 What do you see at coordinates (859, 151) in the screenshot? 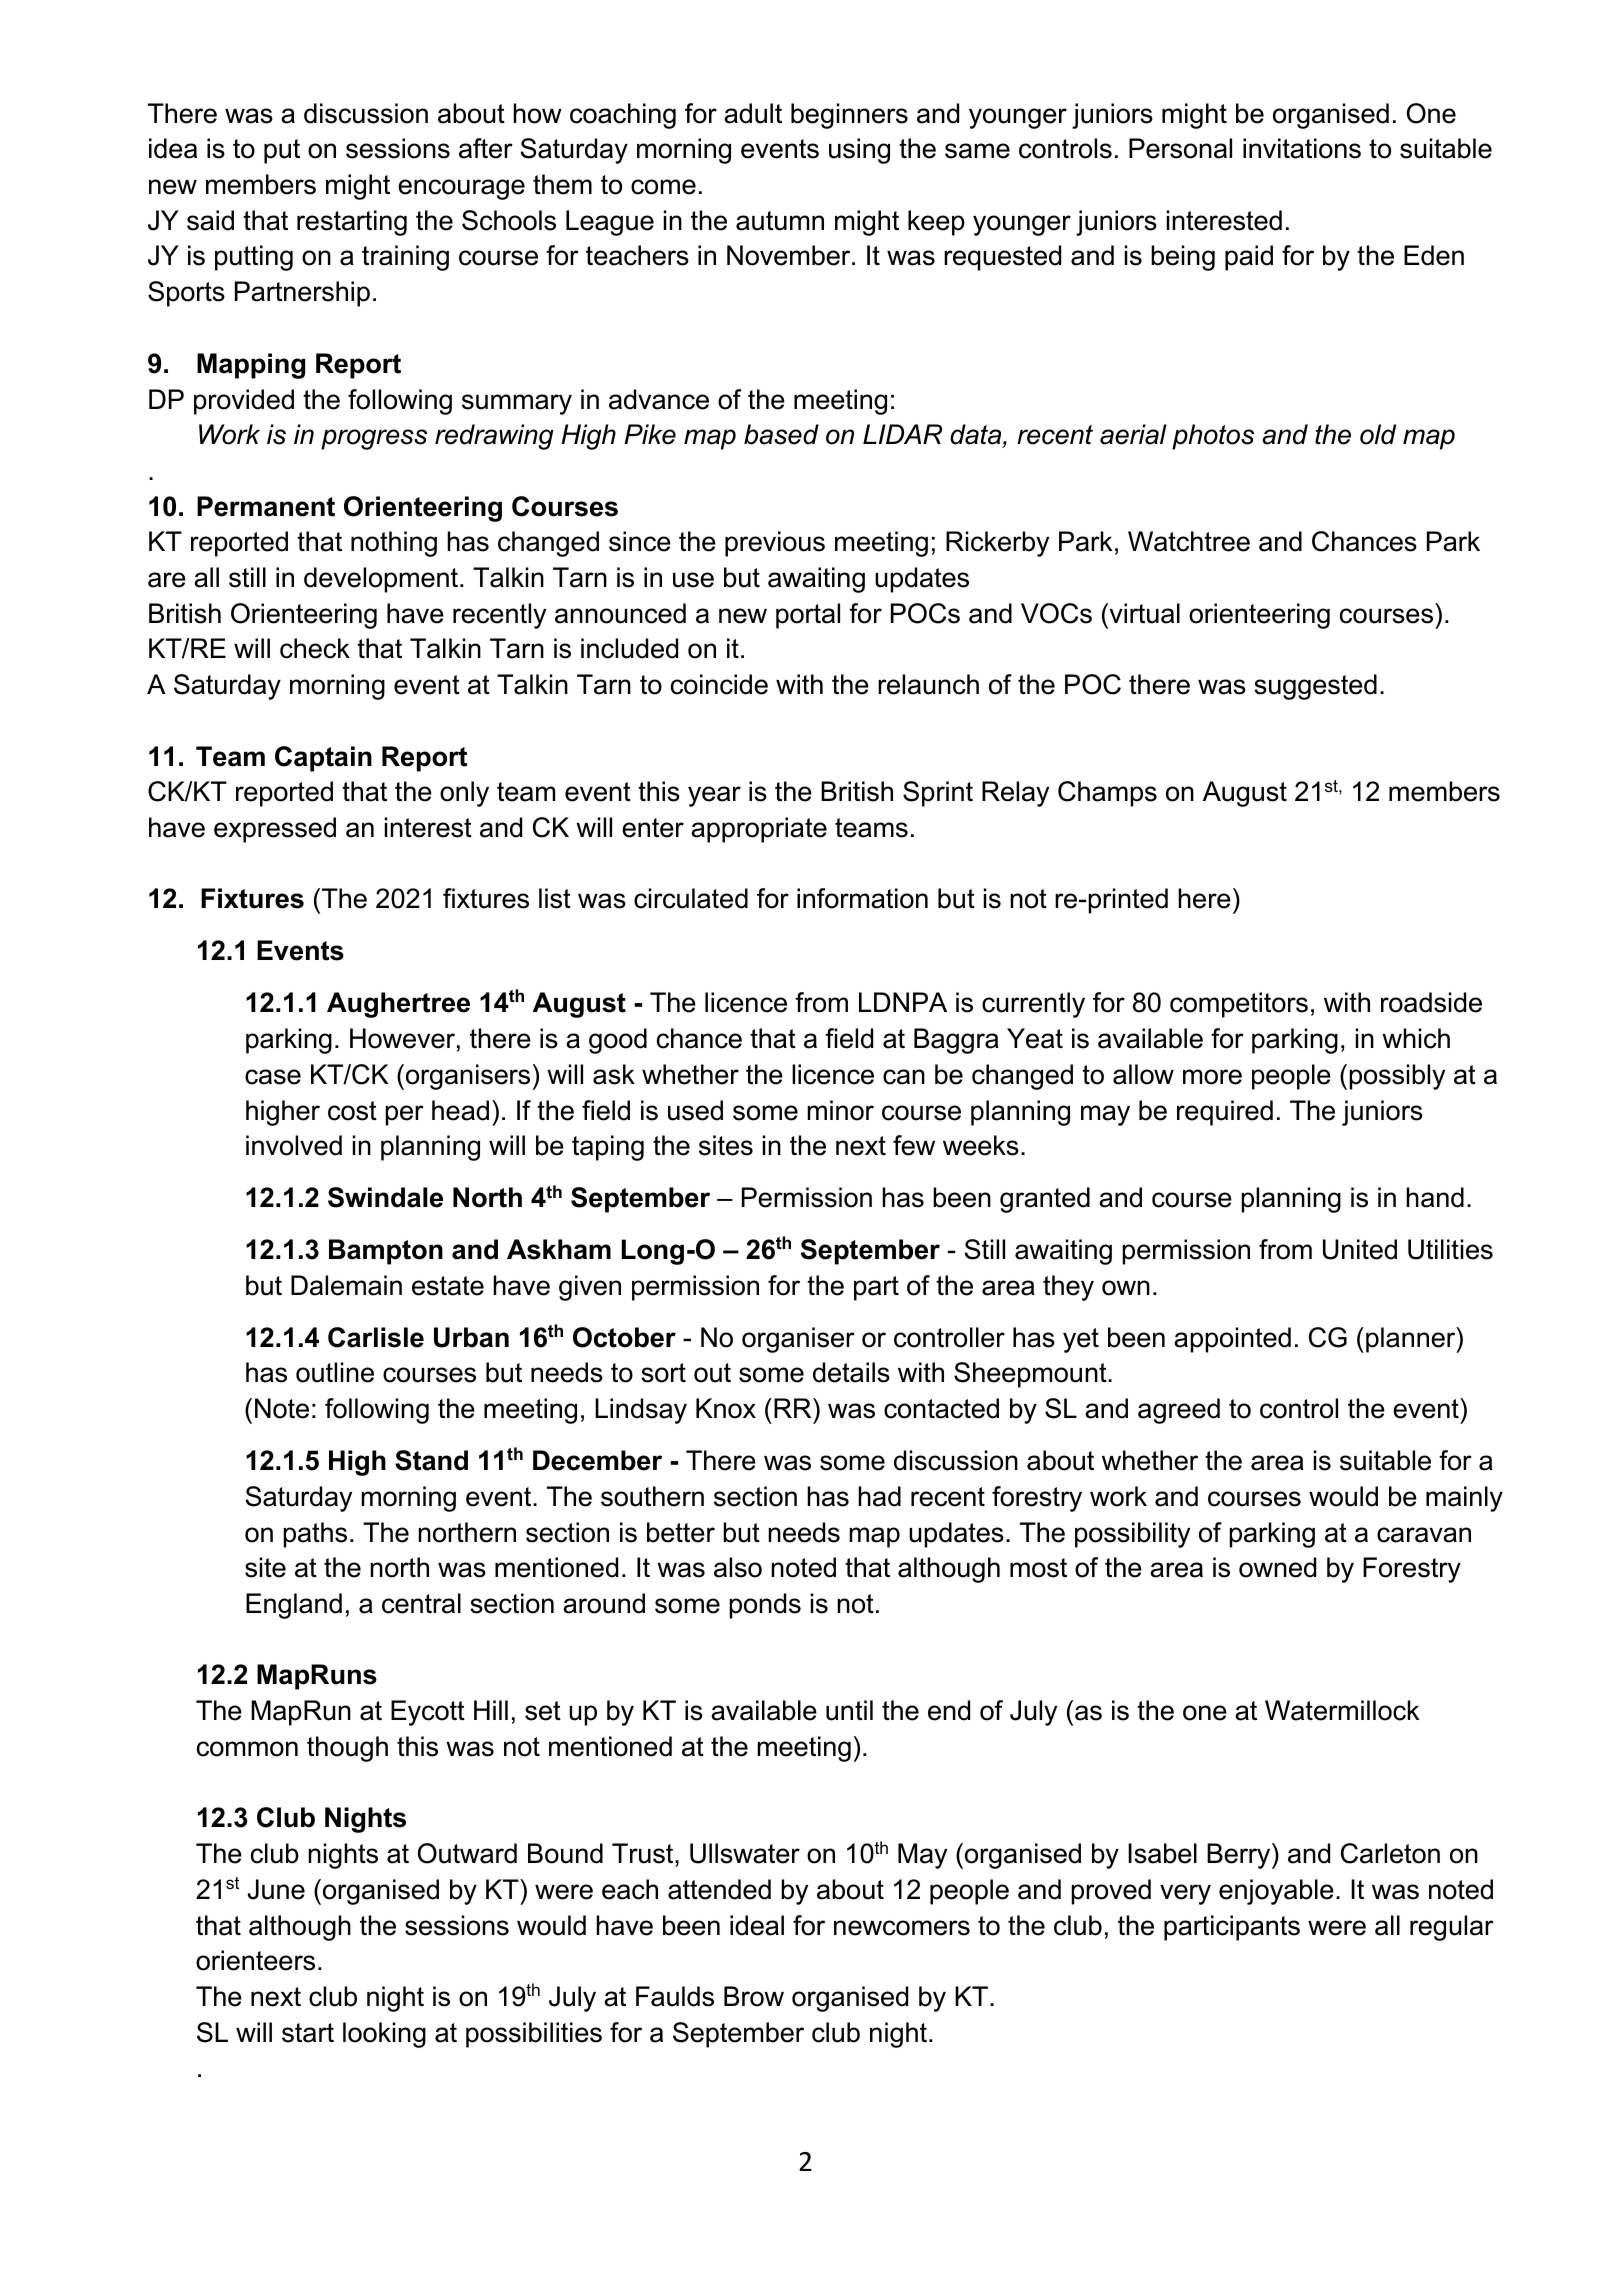
I see `using` at bounding box center [859, 151].
